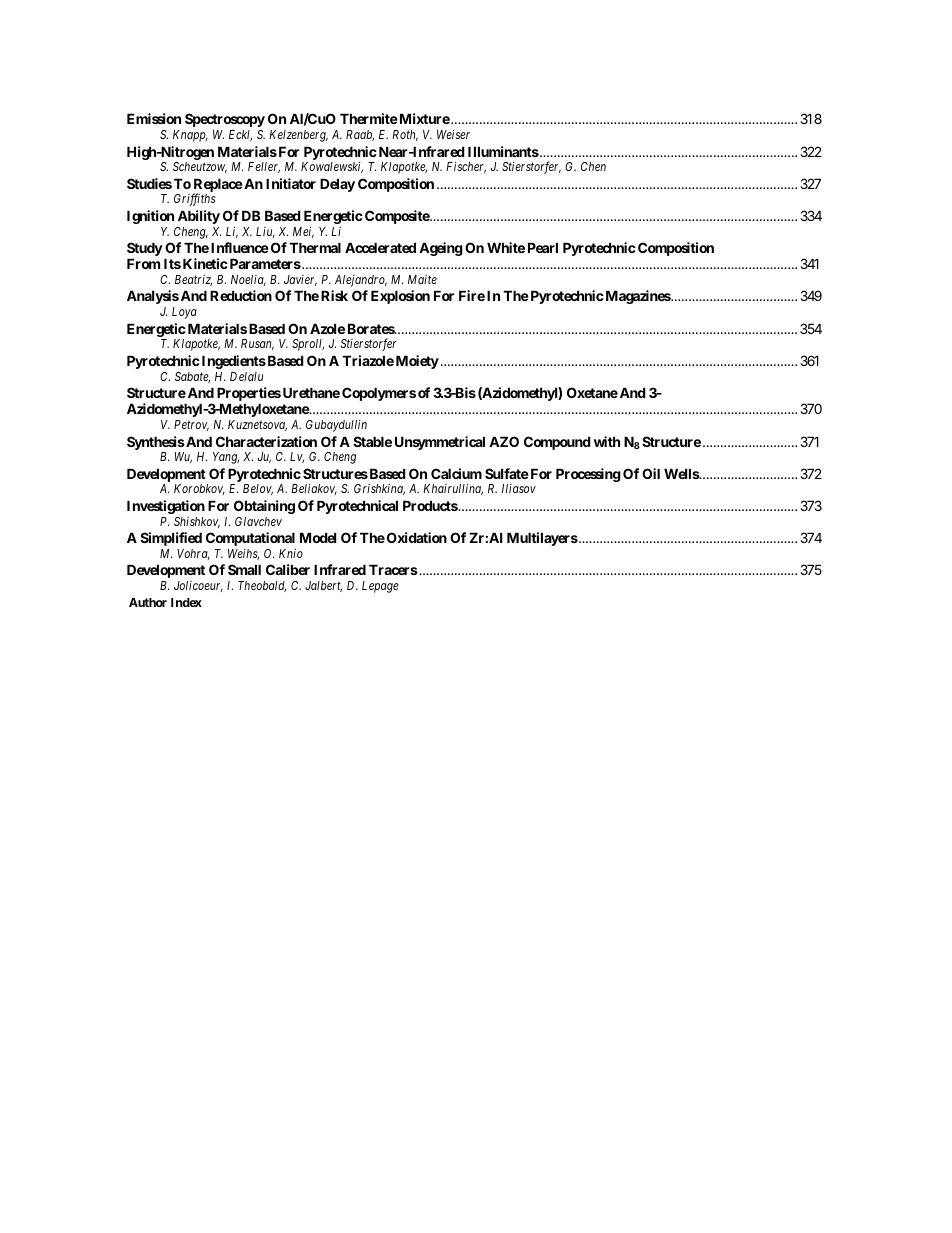 Image resolution: width=952 pixels, height=1233 pixels. Describe the element at coordinates (262, 586) in the document. I see `Theobald` at that location.
